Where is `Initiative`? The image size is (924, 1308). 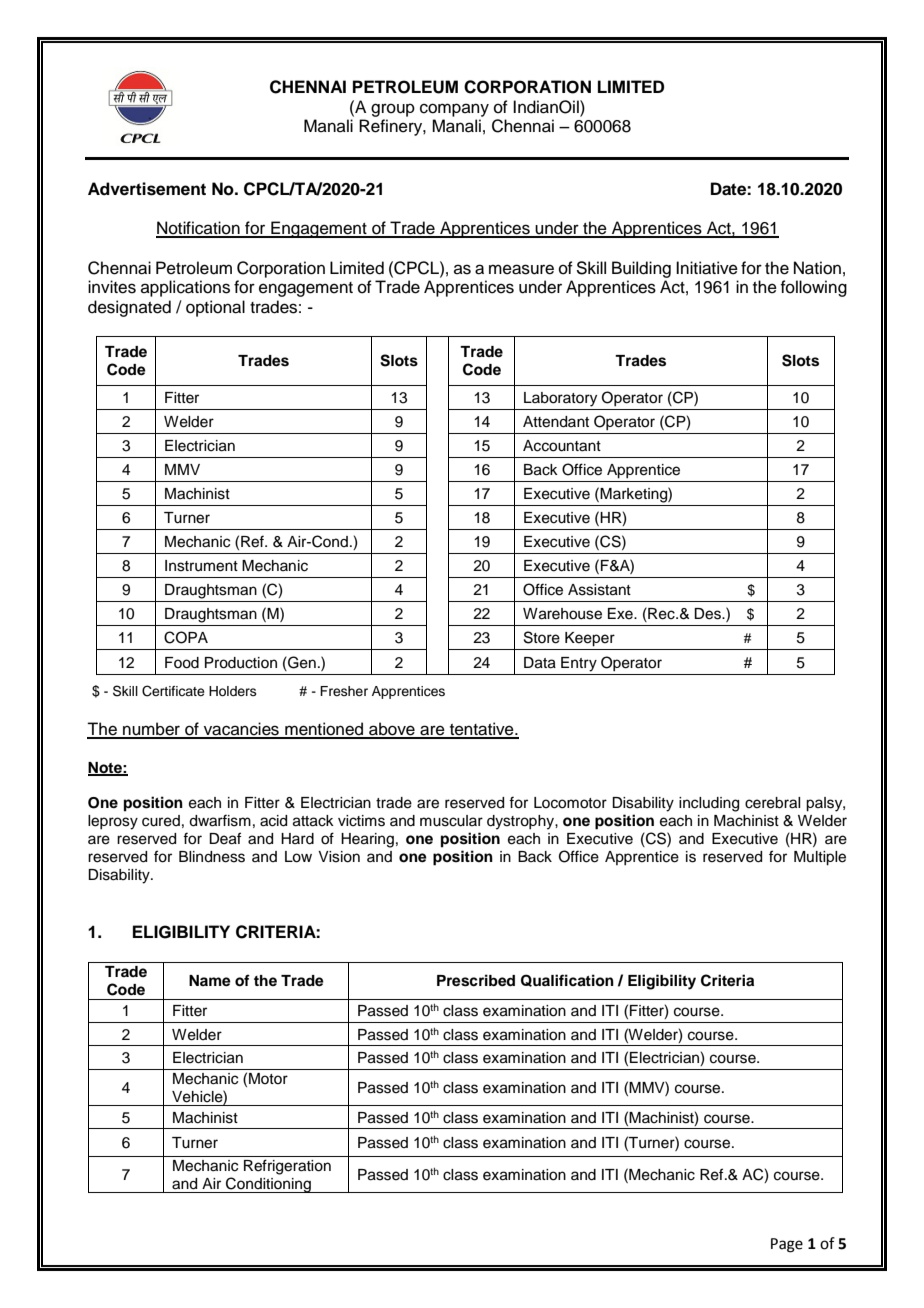
Initiative is located at coordinates (707, 268).
